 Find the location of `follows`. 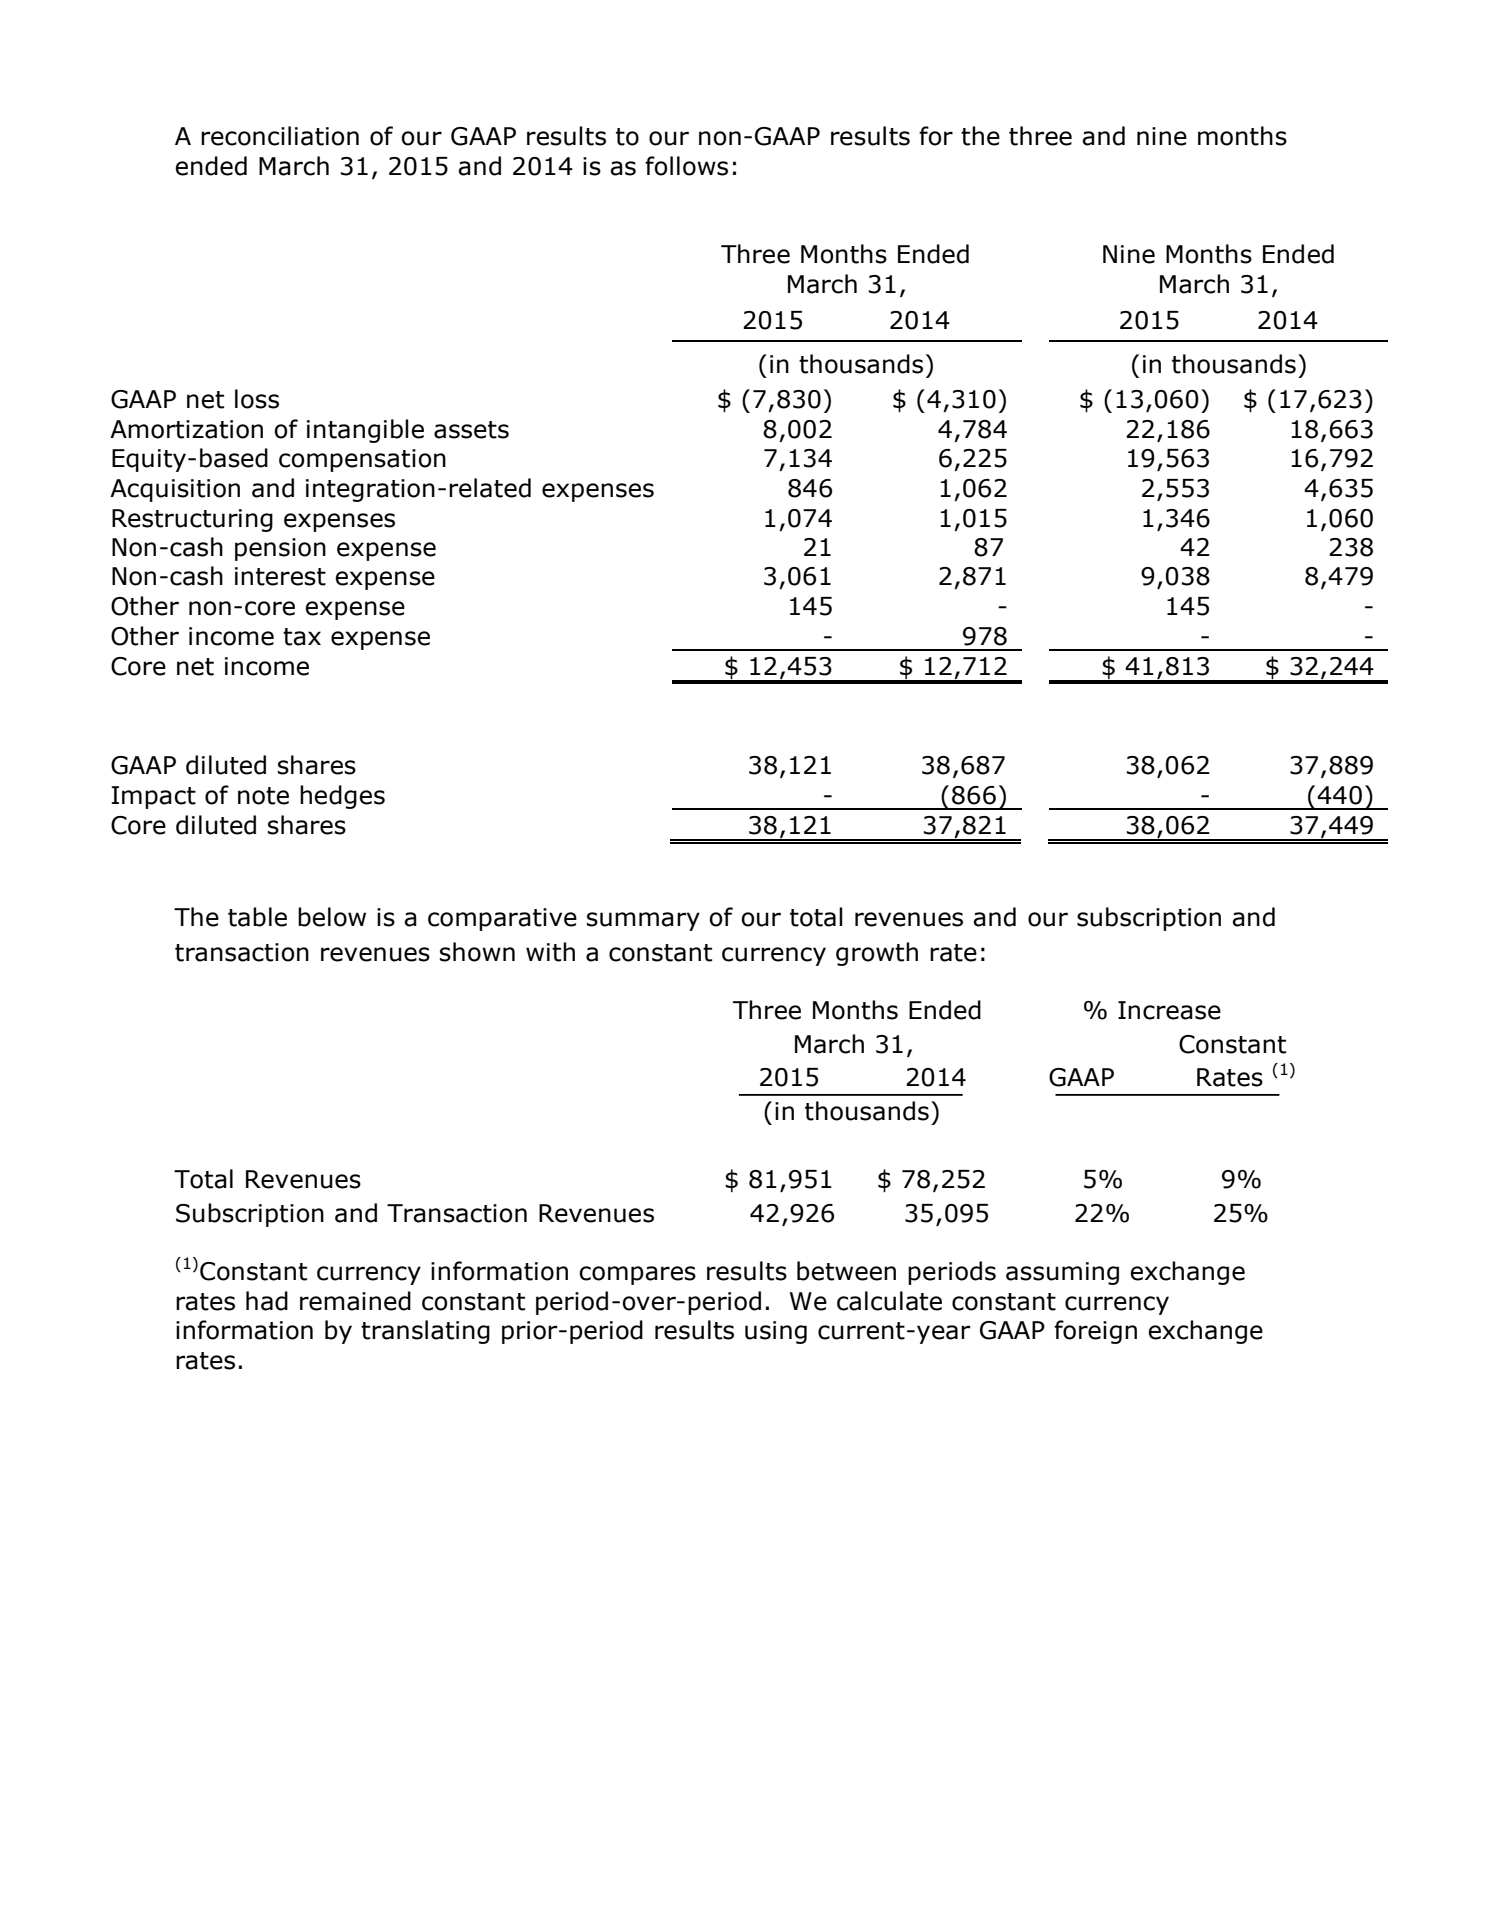

follows is located at coordinates (686, 166).
